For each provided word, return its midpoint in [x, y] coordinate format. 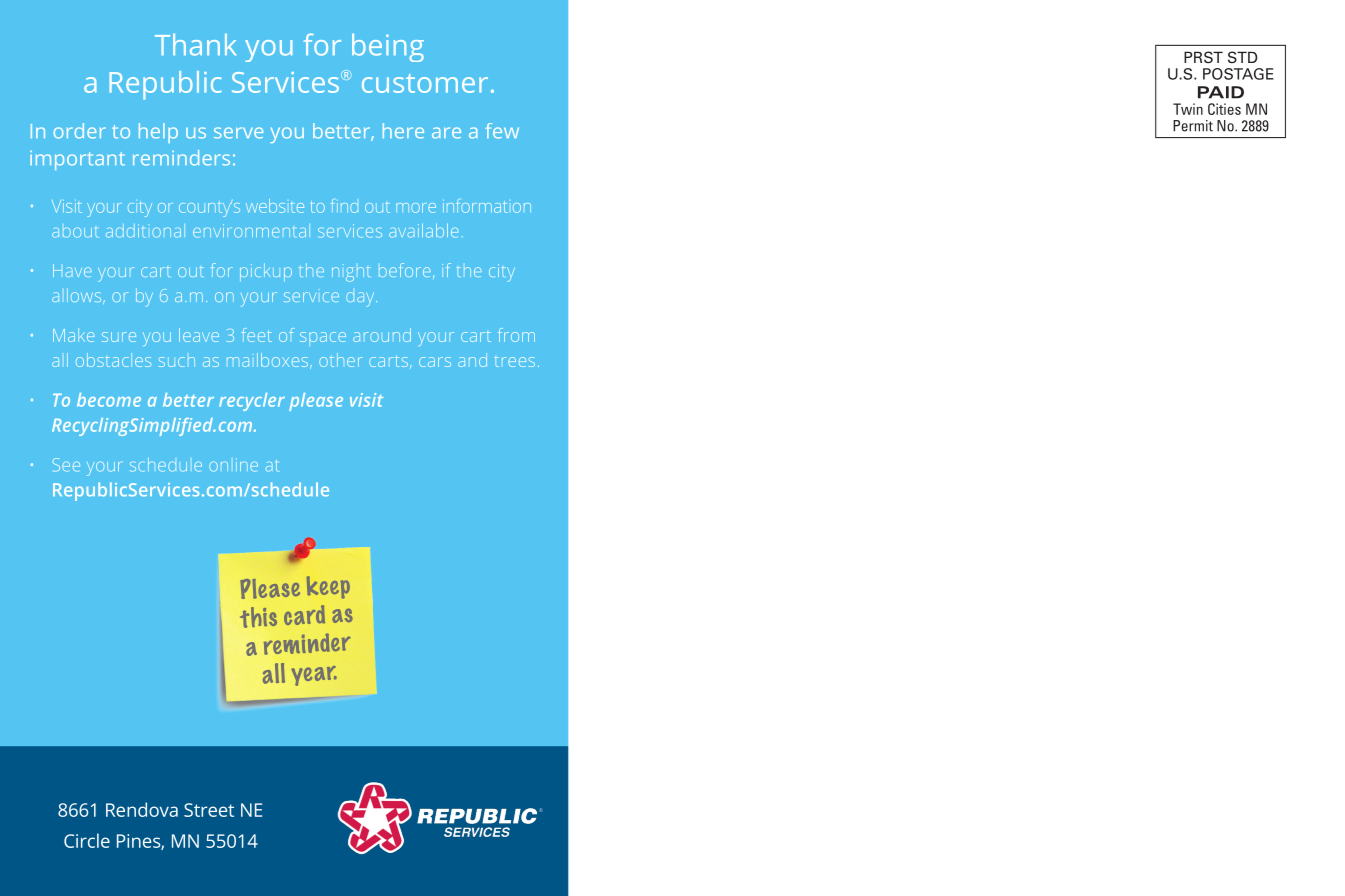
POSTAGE [1238, 74]
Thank [195, 45]
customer [425, 83]
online [233, 465]
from [516, 335]
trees [514, 362]
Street [209, 810]
